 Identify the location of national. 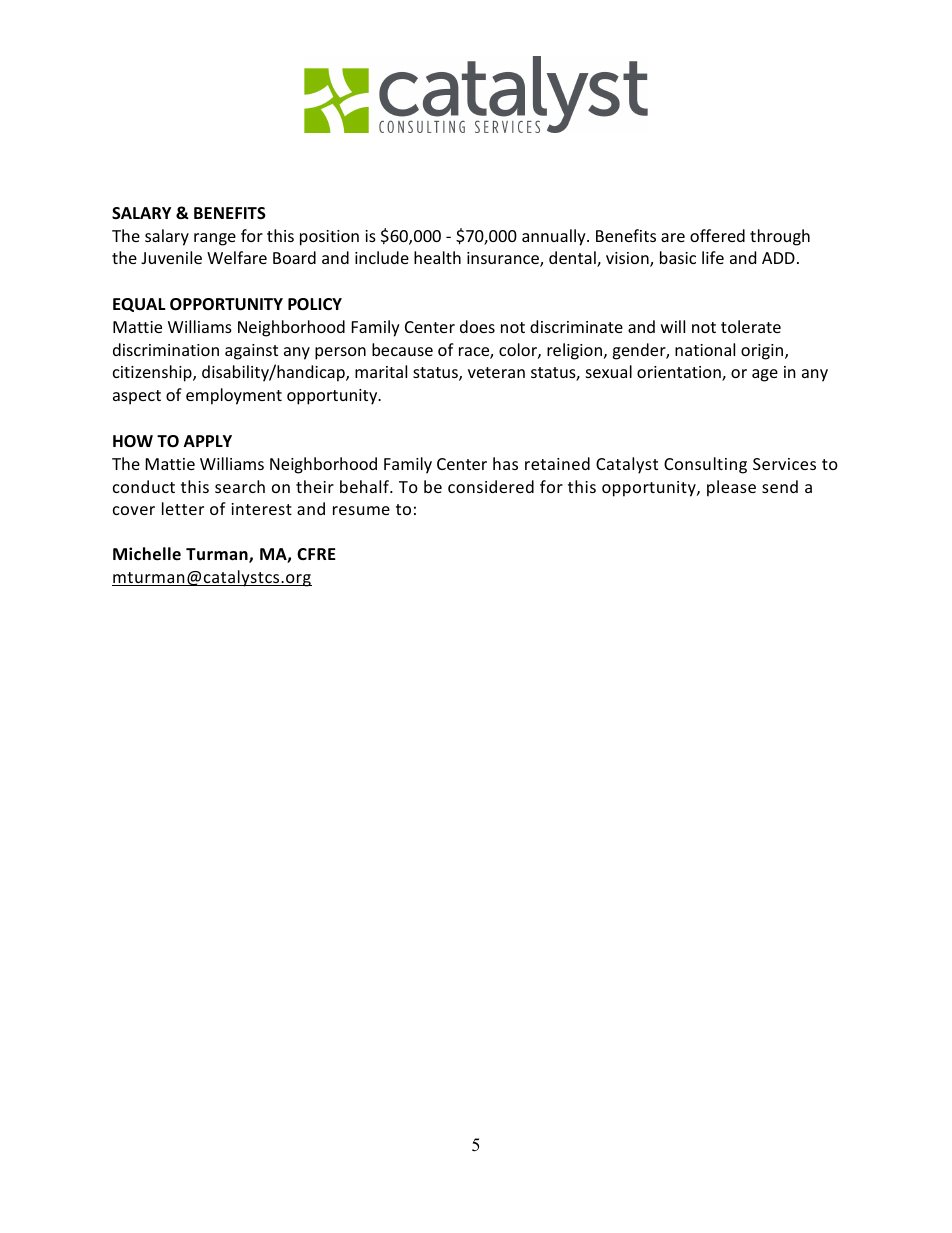
(705, 349).
